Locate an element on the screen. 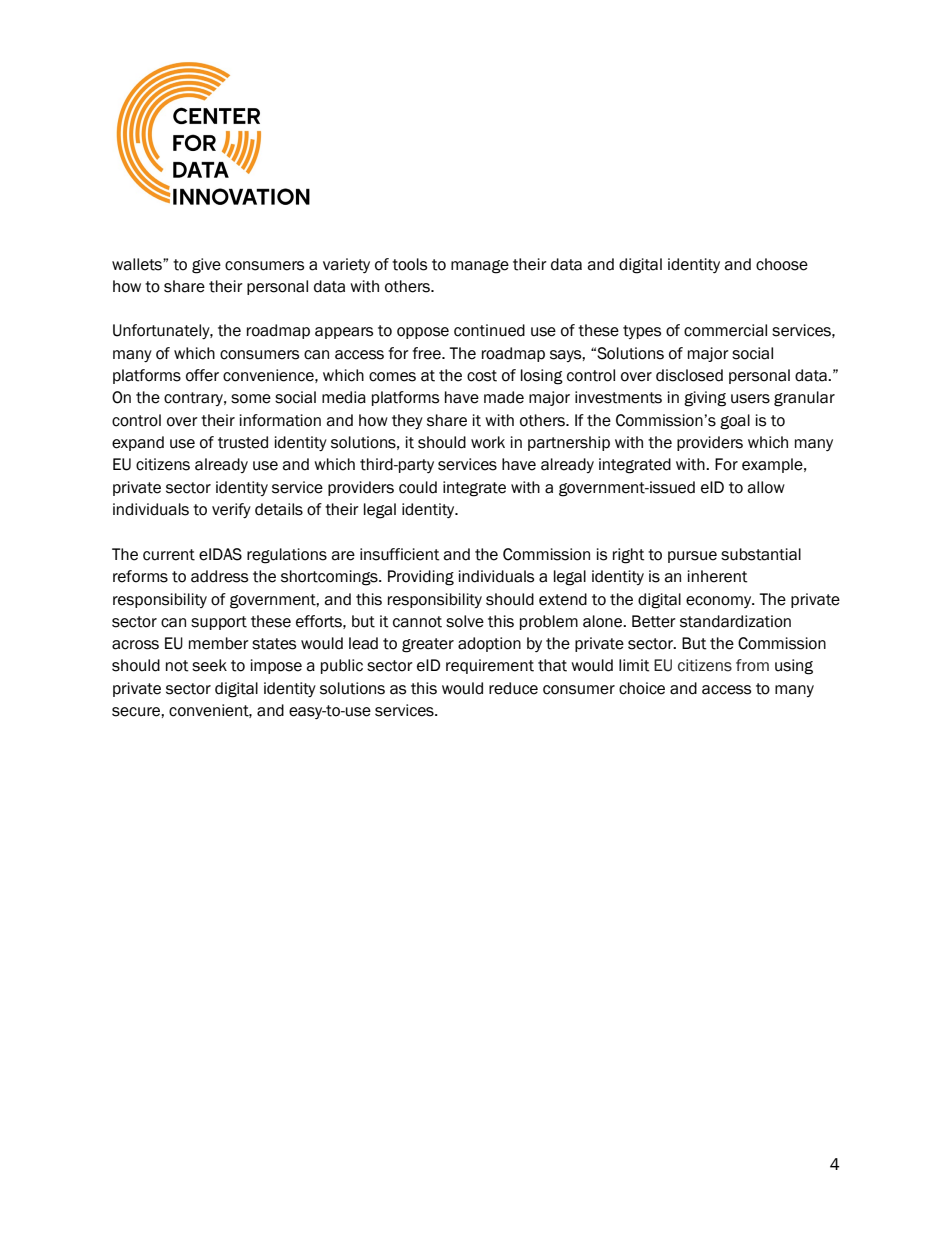 The image size is (952, 1233). choose is located at coordinates (782, 264).
